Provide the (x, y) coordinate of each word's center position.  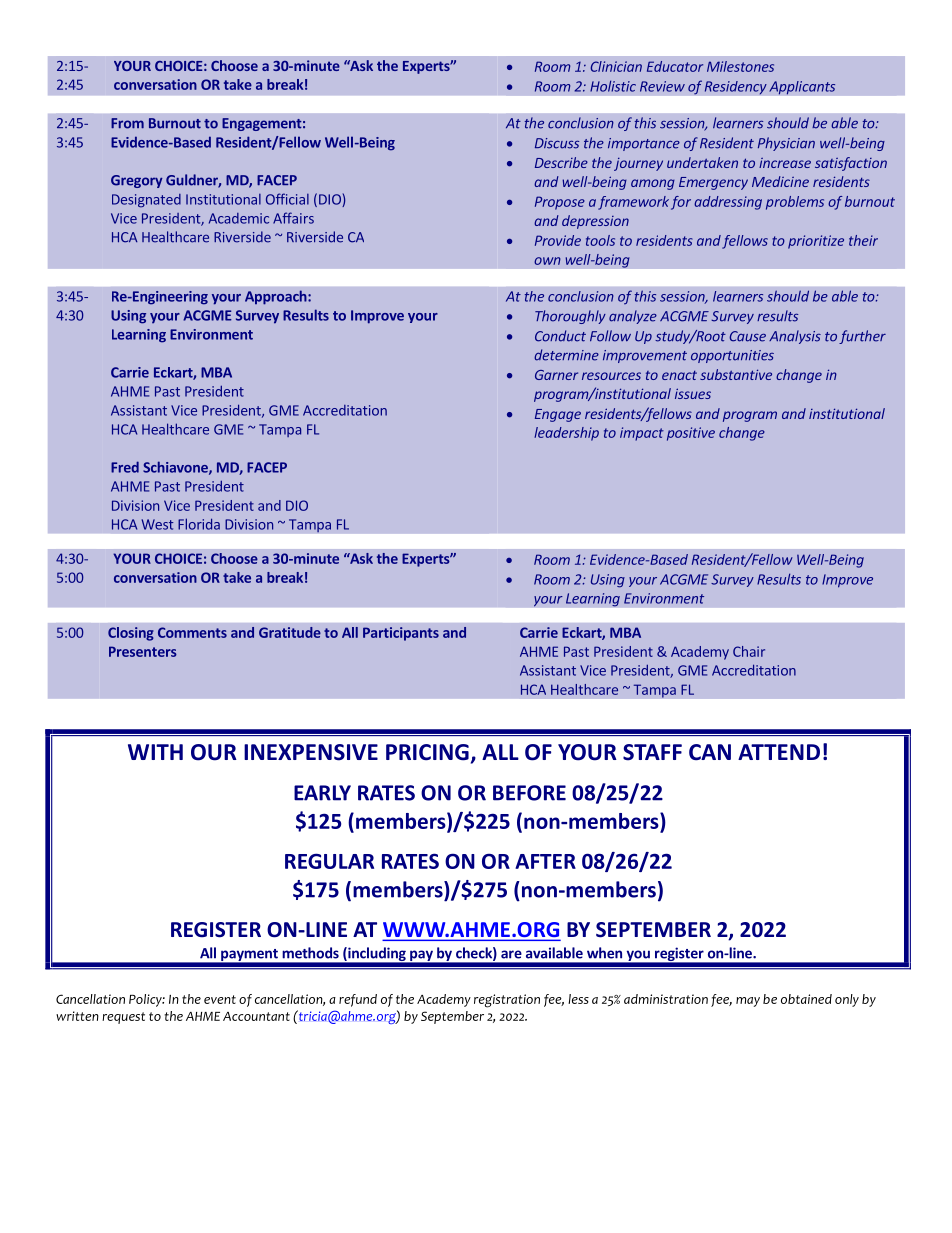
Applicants (802, 88)
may (748, 1002)
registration (507, 1001)
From (127, 123)
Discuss (557, 143)
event (220, 999)
